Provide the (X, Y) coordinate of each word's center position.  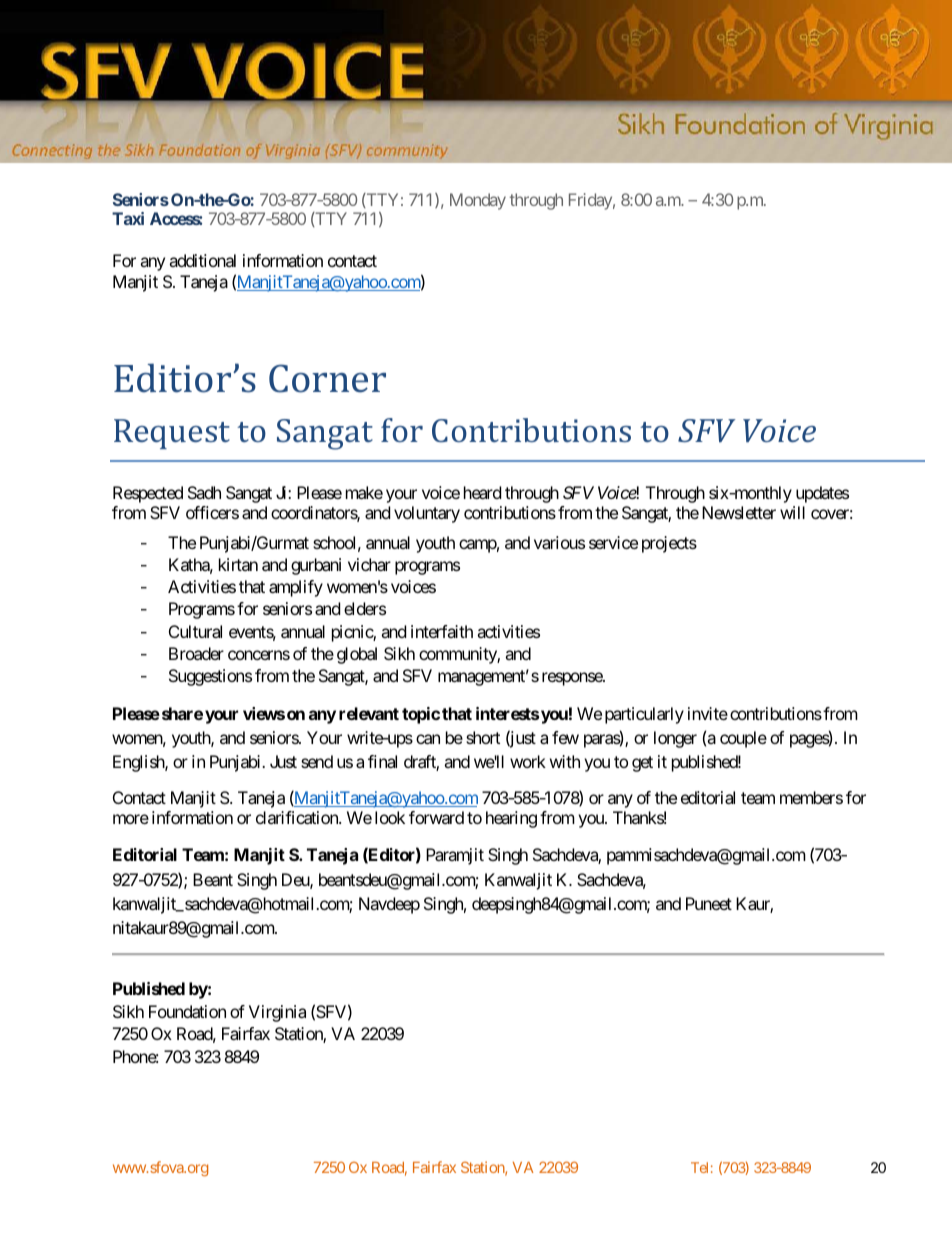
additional (202, 260)
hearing (511, 819)
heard (482, 492)
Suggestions (210, 677)
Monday (478, 201)
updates (822, 494)
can (428, 739)
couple (743, 739)
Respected (148, 494)
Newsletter (739, 512)
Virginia (277, 1013)
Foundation (187, 1011)
